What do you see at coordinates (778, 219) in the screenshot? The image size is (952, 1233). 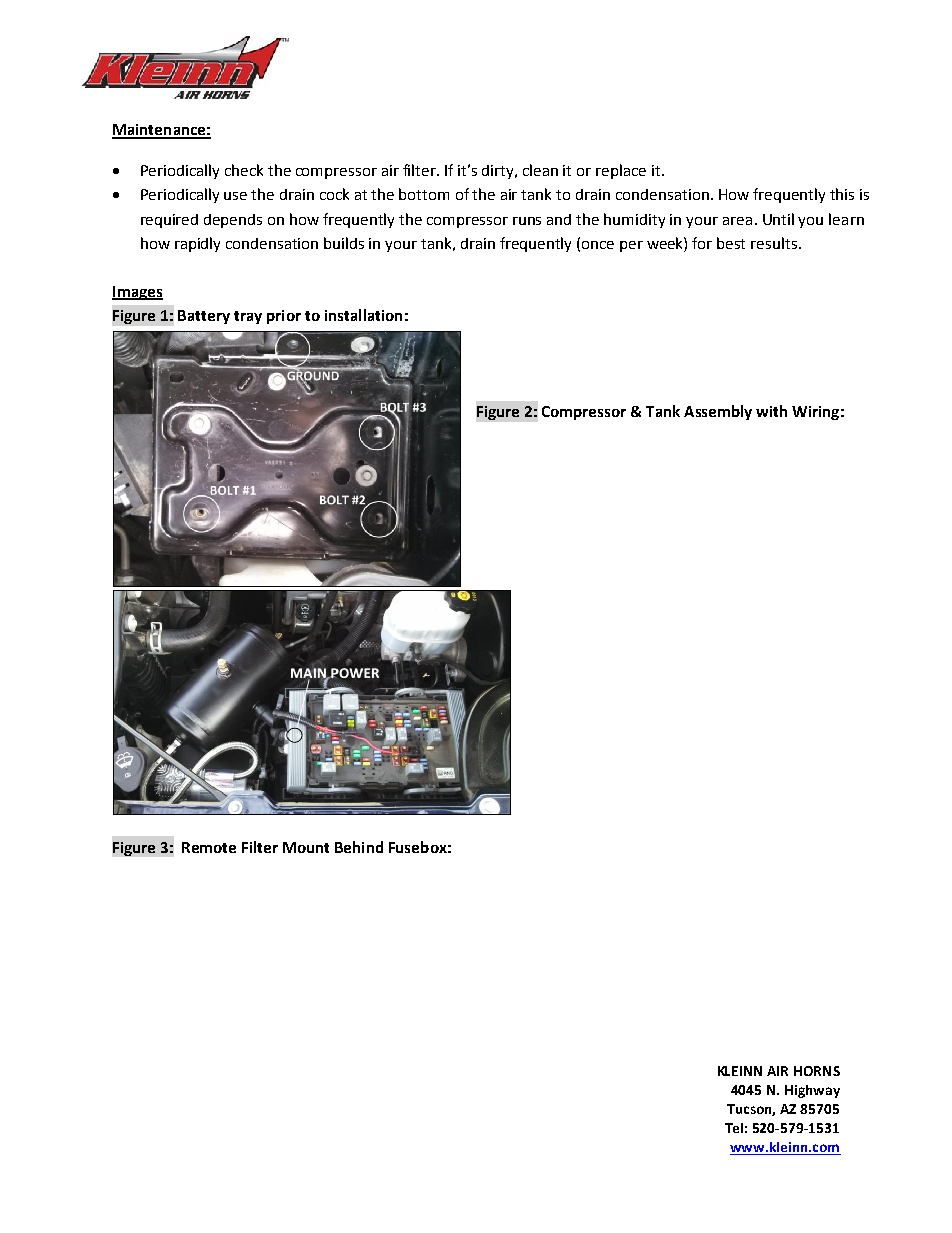 I see `Until` at bounding box center [778, 219].
